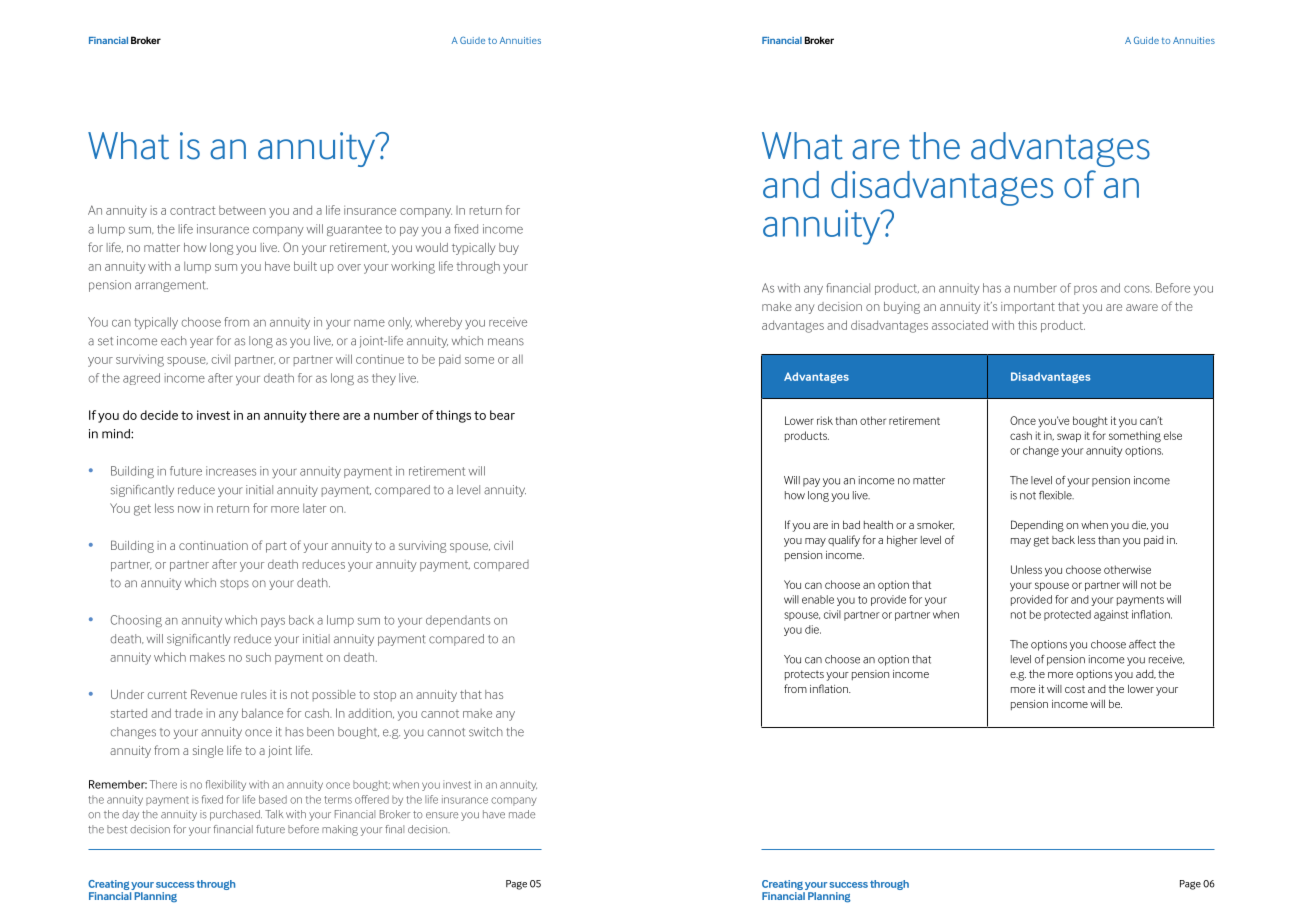  What do you see at coordinates (851, 525) in the screenshot?
I see `bad` at bounding box center [851, 525].
